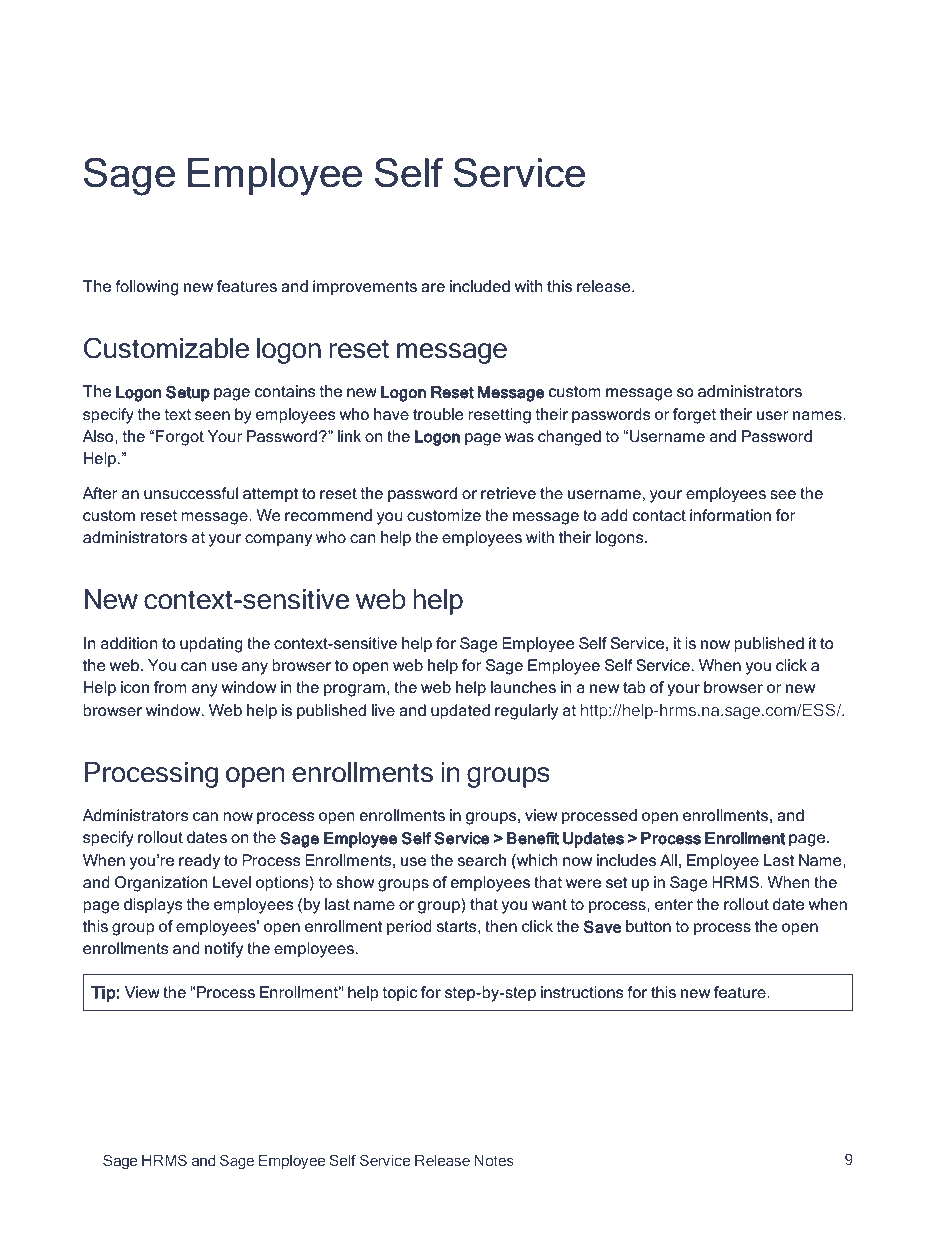  I want to click on contact, so click(659, 515).
